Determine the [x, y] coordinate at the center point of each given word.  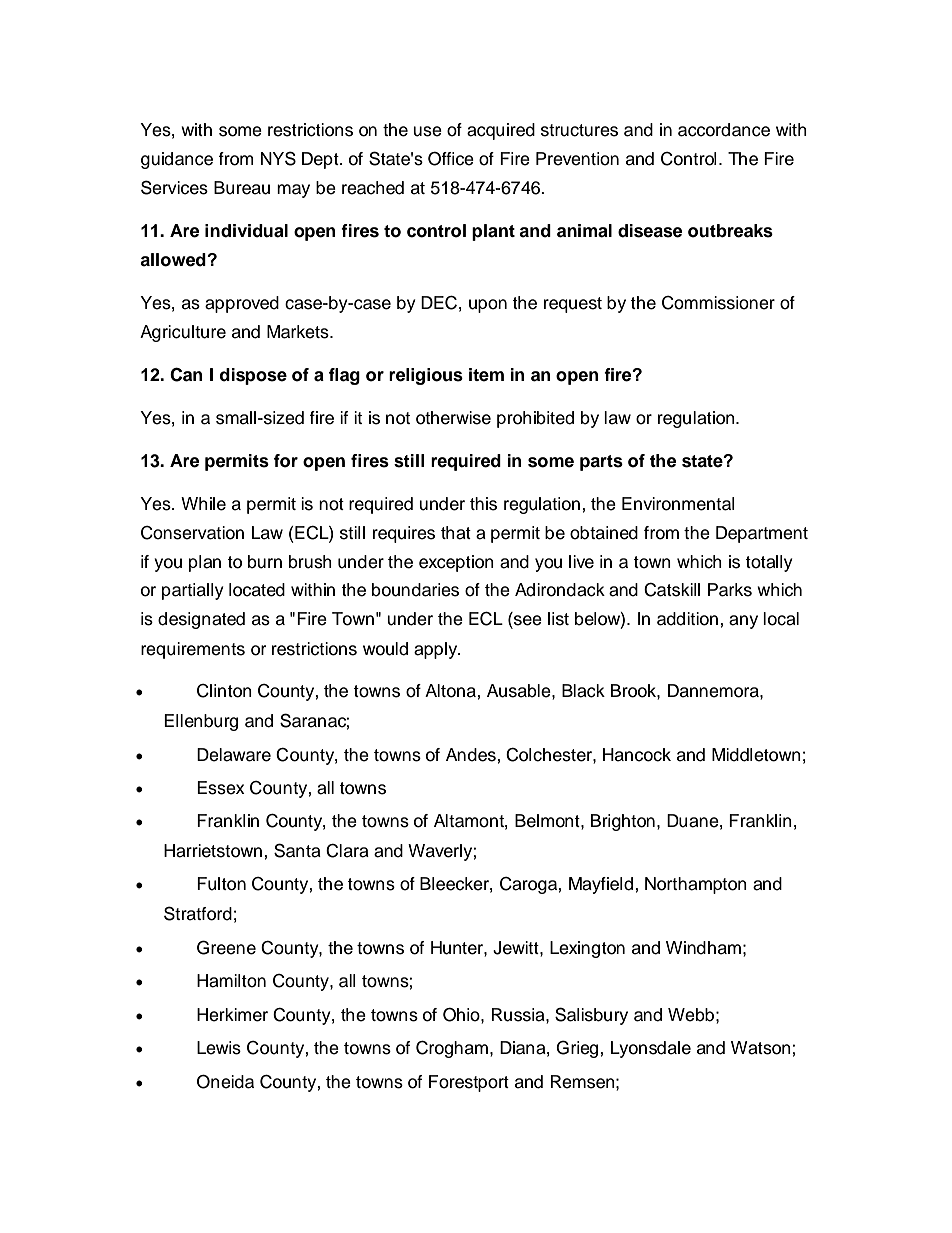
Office [451, 159]
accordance [724, 130]
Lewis [219, 1048]
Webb [691, 1015]
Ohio [462, 1015]
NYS [278, 158]
